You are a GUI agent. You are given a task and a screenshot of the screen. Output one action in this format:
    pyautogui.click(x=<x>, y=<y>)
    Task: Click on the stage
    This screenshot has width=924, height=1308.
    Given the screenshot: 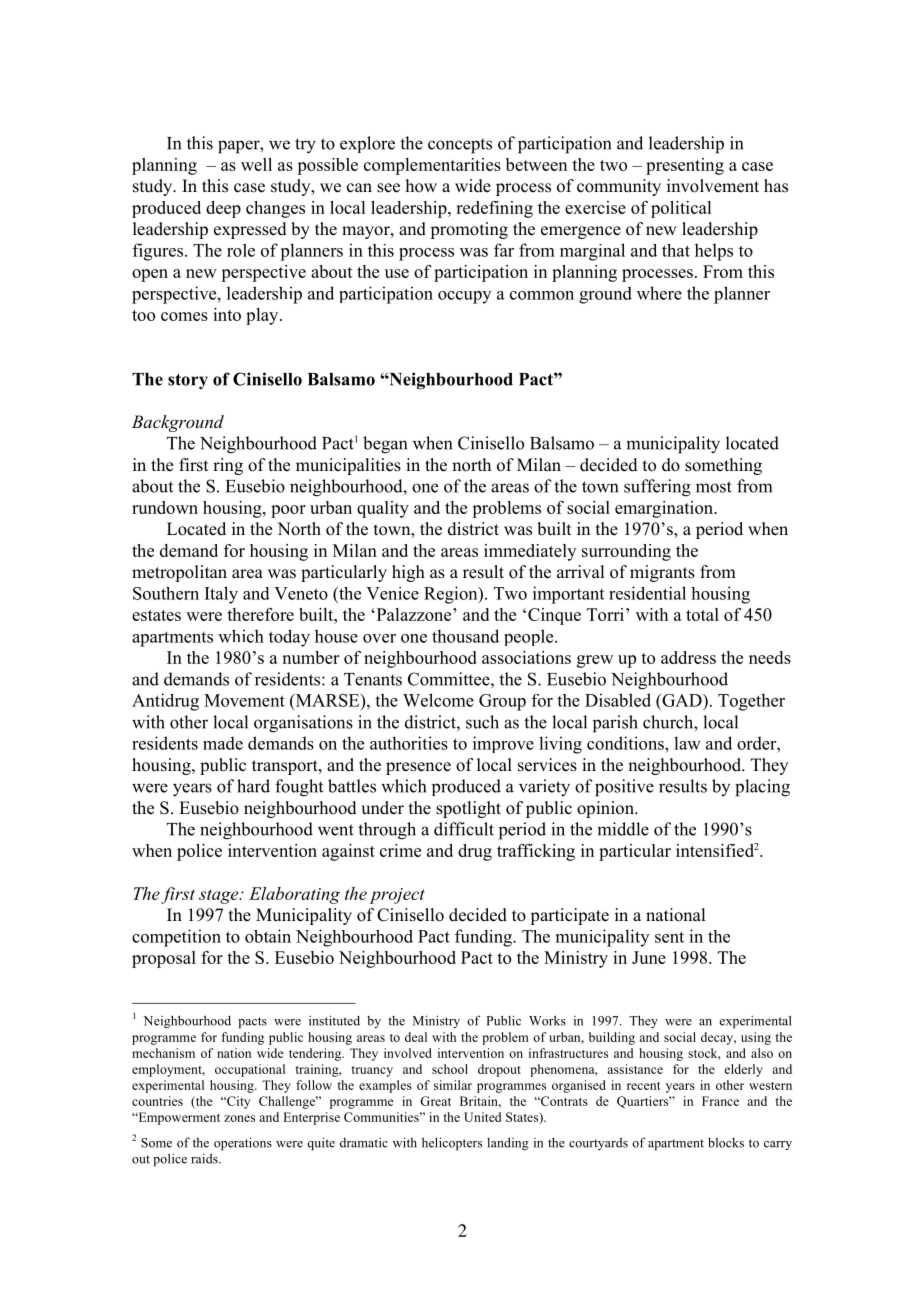 What is the action you would take?
    pyautogui.click(x=220, y=896)
